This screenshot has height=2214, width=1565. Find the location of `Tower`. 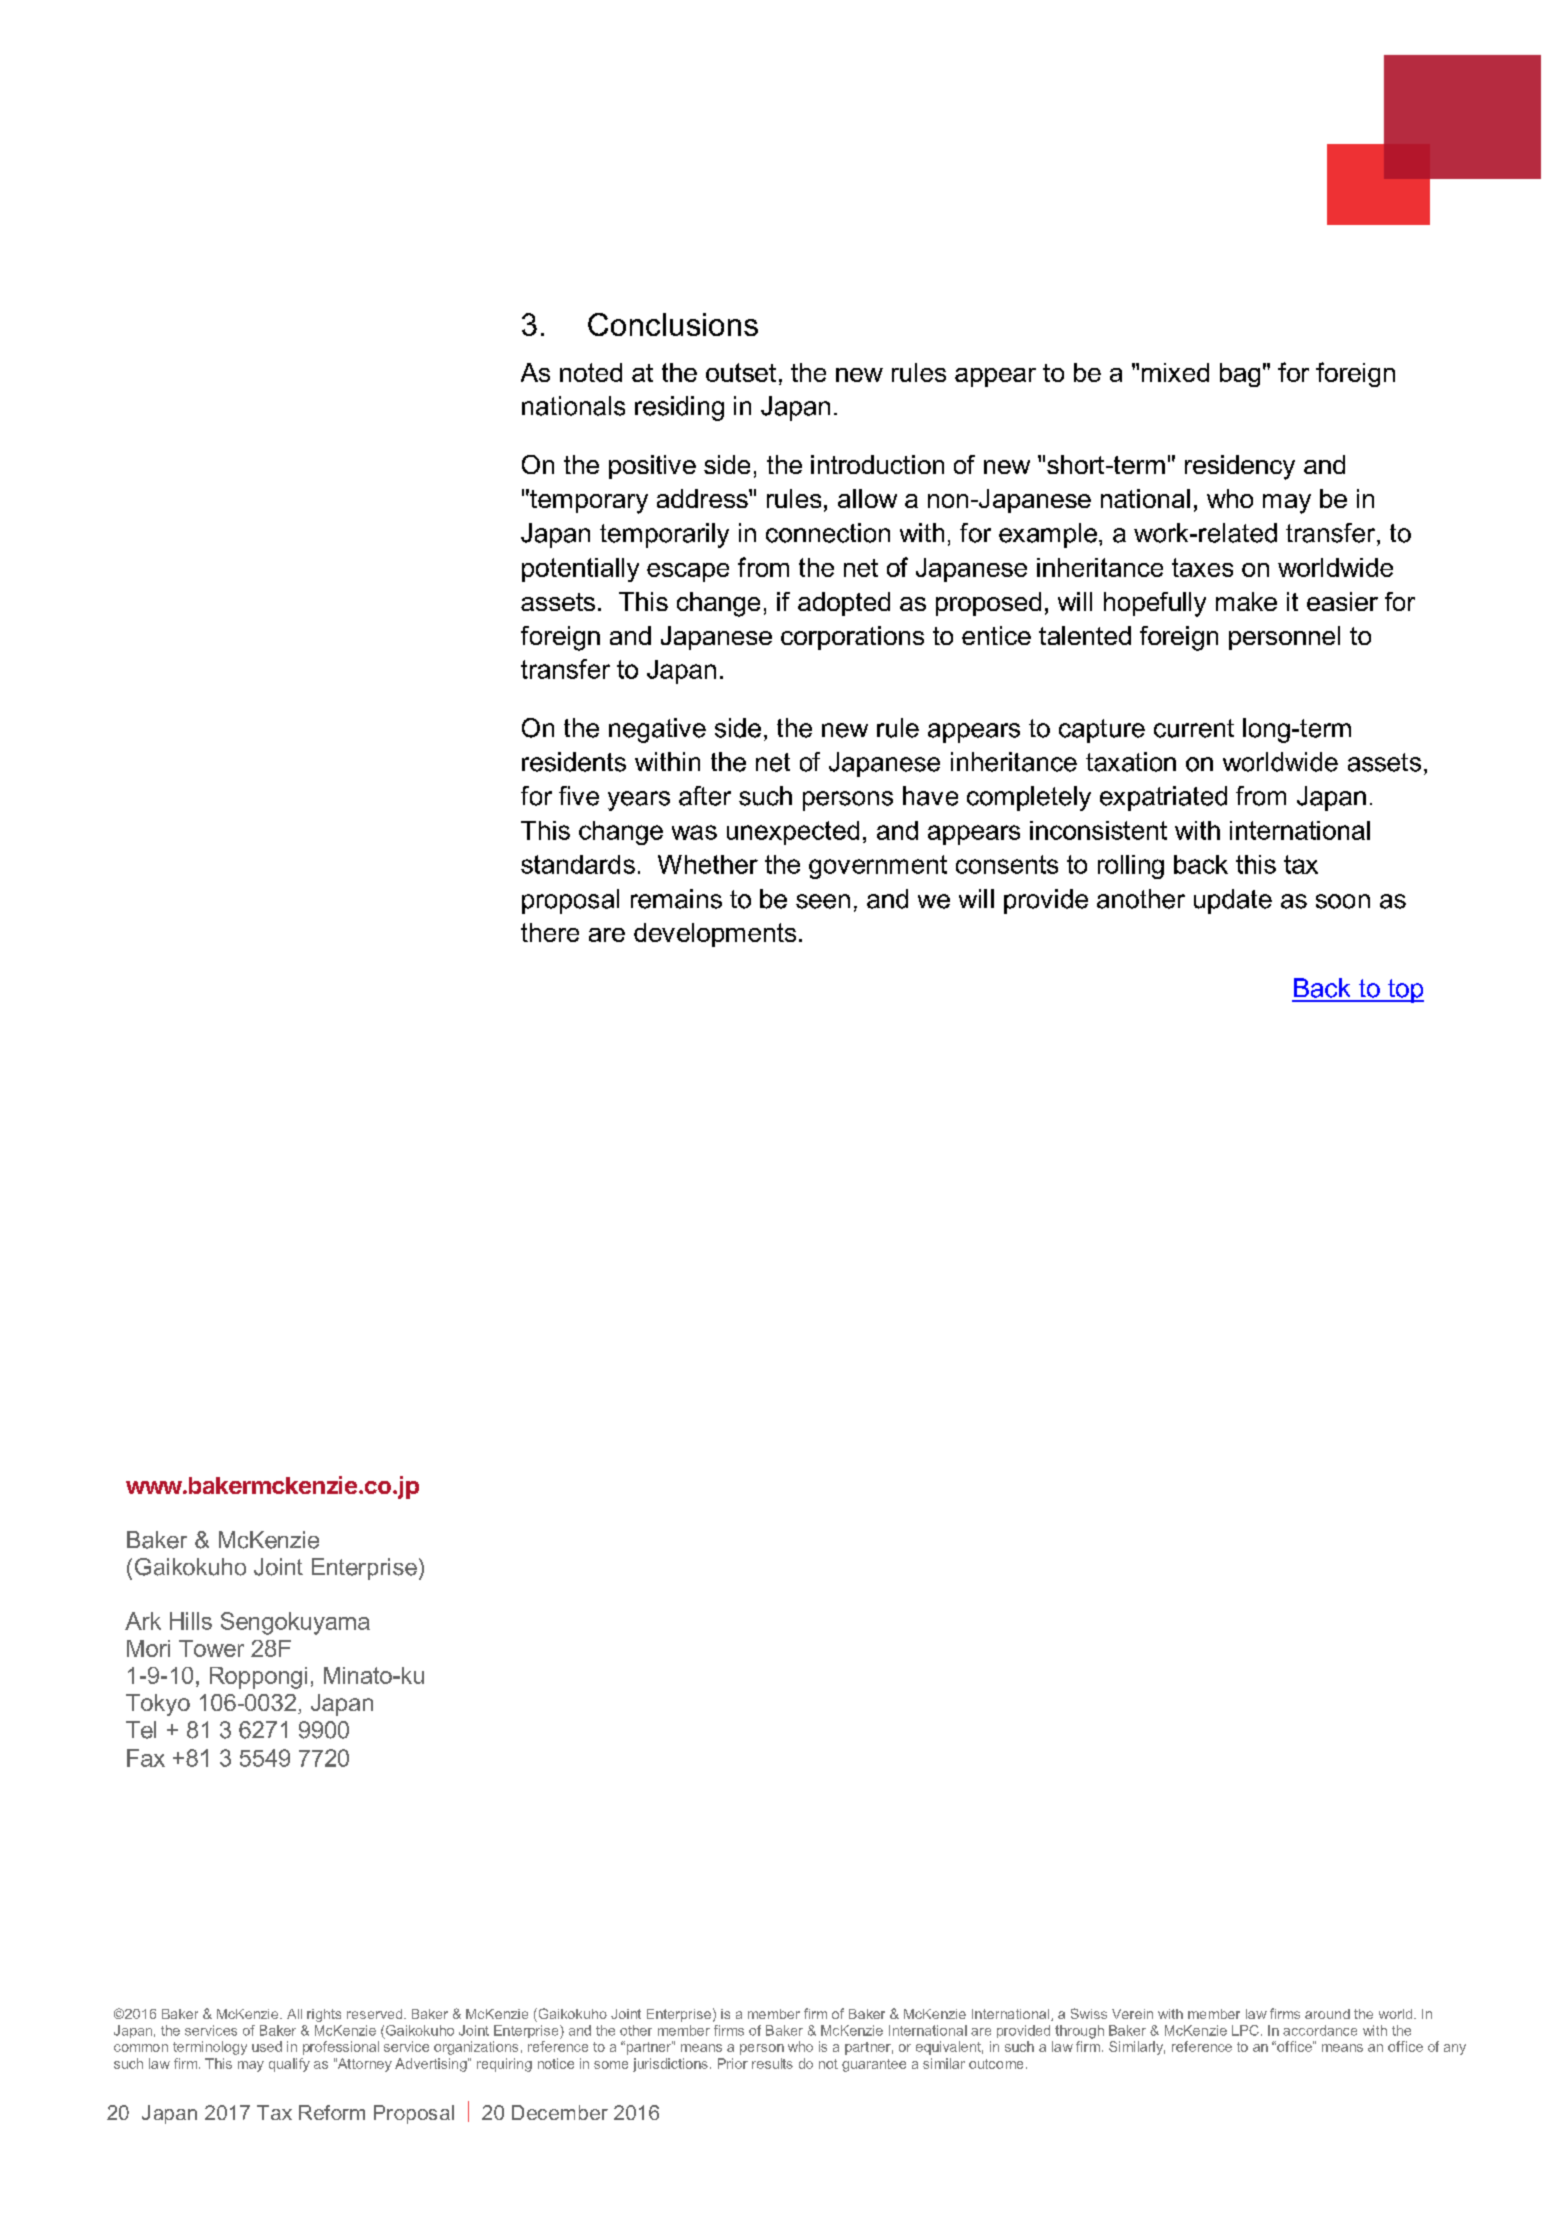

Tower is located at coordinates (211, 1648).
